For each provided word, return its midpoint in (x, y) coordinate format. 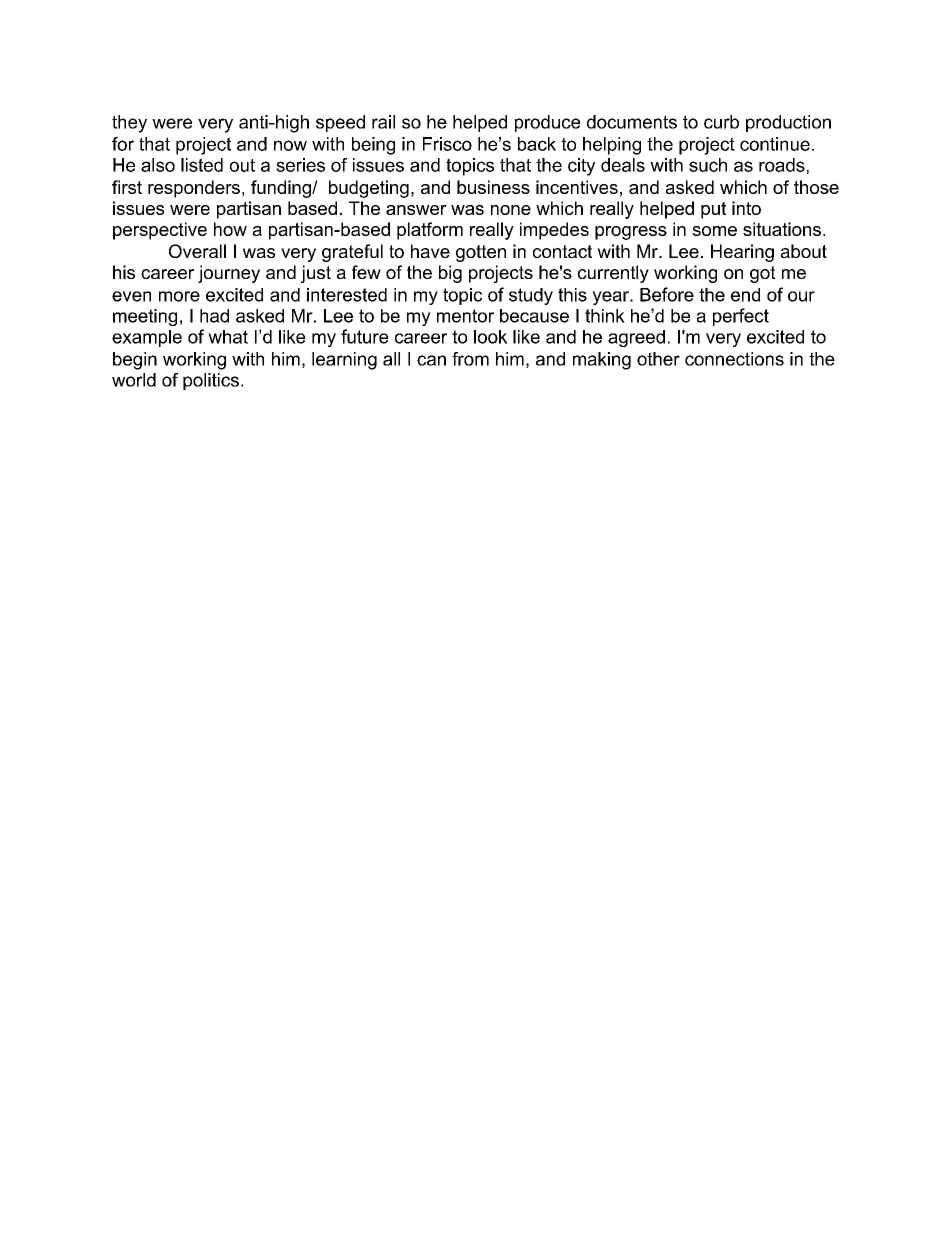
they (129, 124)
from (470, 359)
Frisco (447, 144)
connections (734, 359)
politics (211, 381)
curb (721, 122)
